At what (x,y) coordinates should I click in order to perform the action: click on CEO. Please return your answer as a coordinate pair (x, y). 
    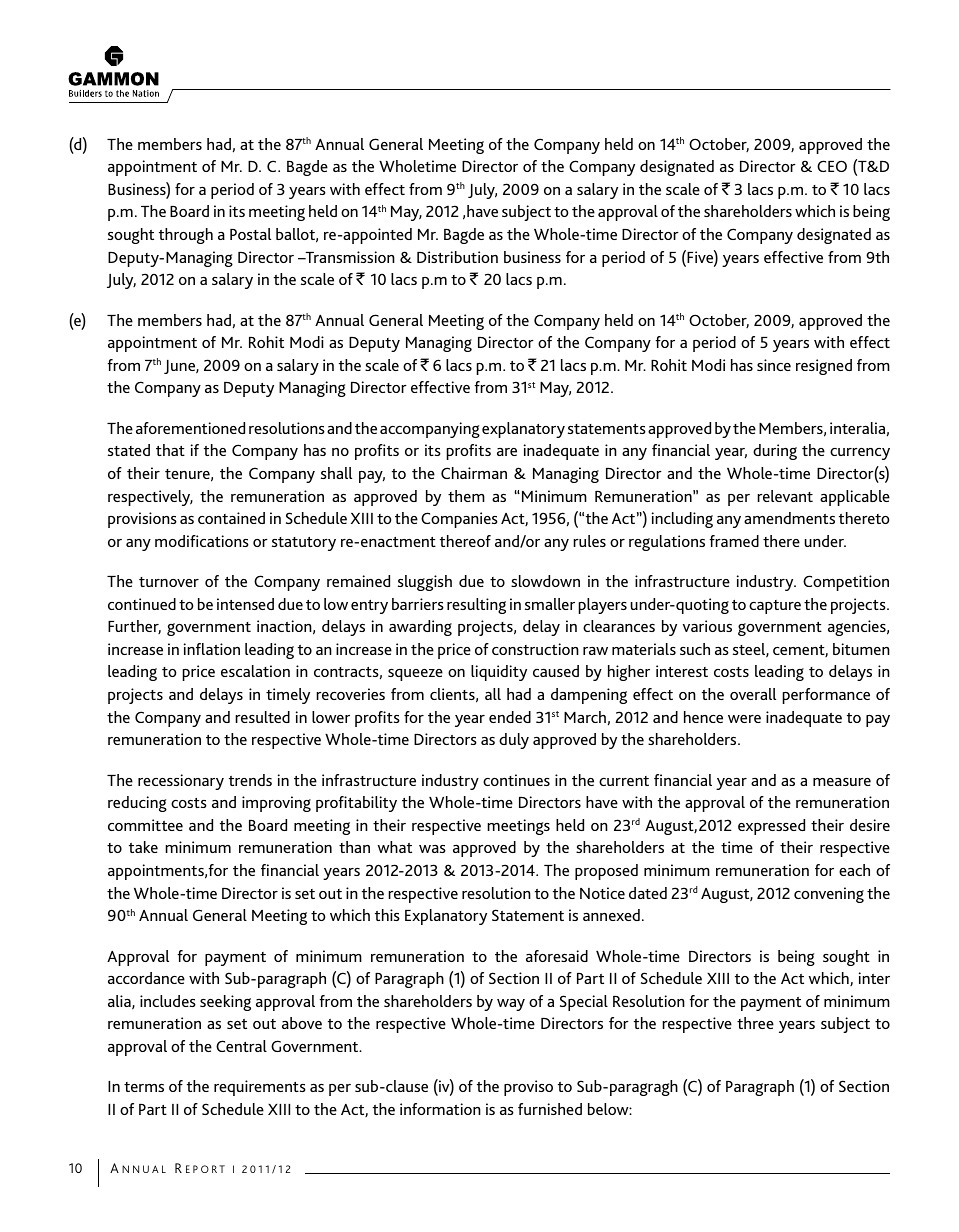
    Looking at the image, I should click on (832, 166).
